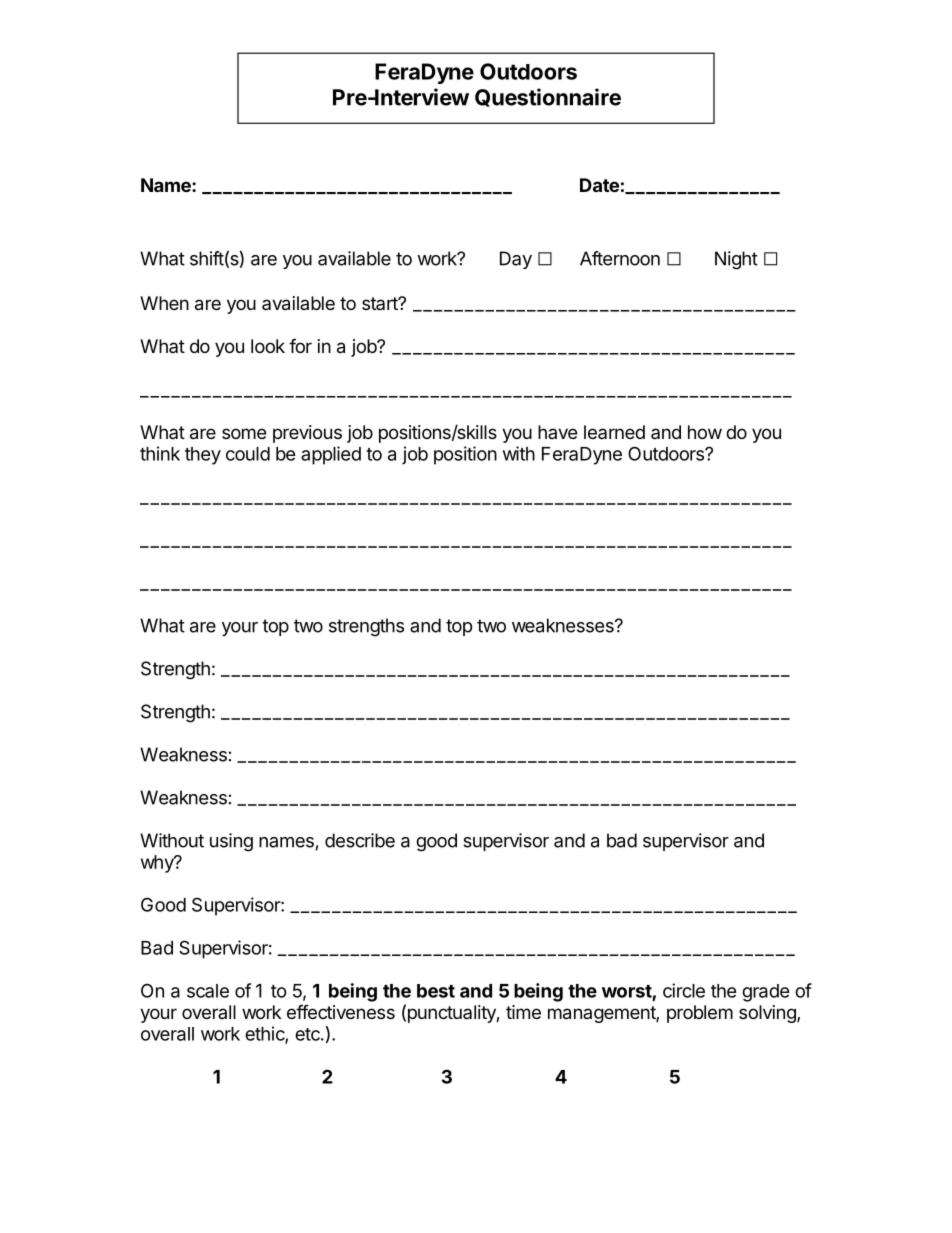  Describe the element at coordinates (164, 303) in the screenshot. I see `When` at that location.
